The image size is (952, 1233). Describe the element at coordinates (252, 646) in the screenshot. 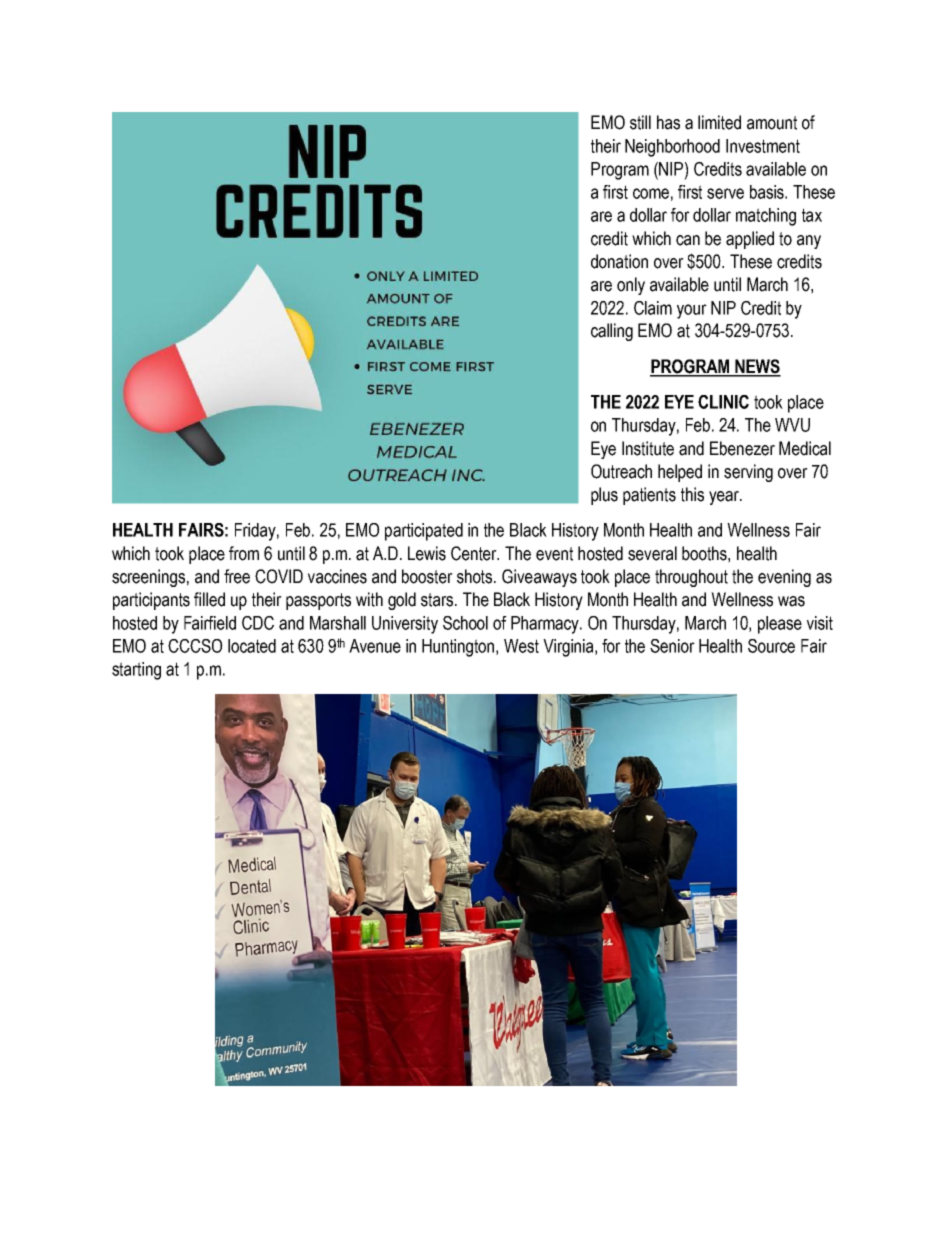

I see `located` at that location.
